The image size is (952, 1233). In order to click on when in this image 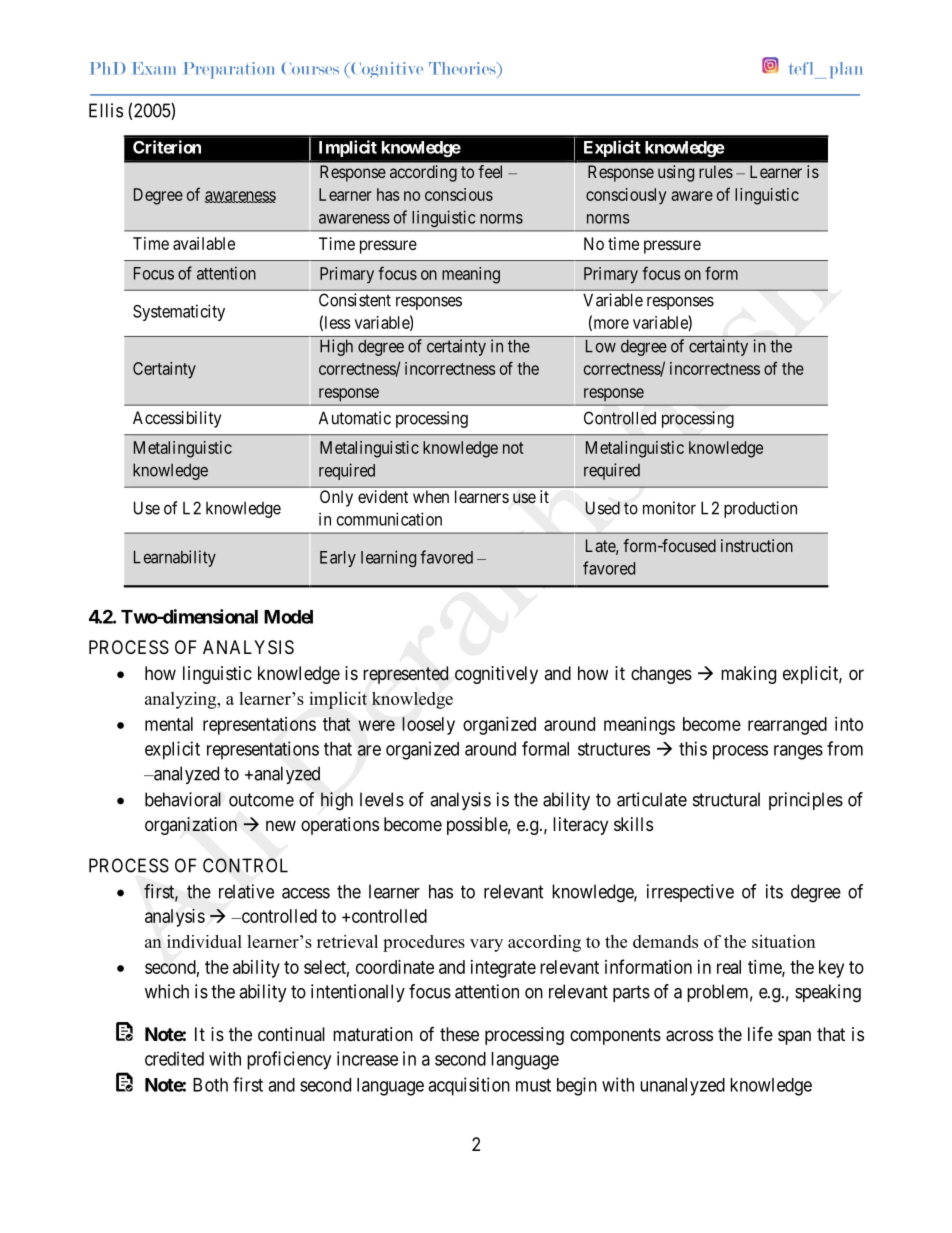, I will do `click(431, 496)`.
